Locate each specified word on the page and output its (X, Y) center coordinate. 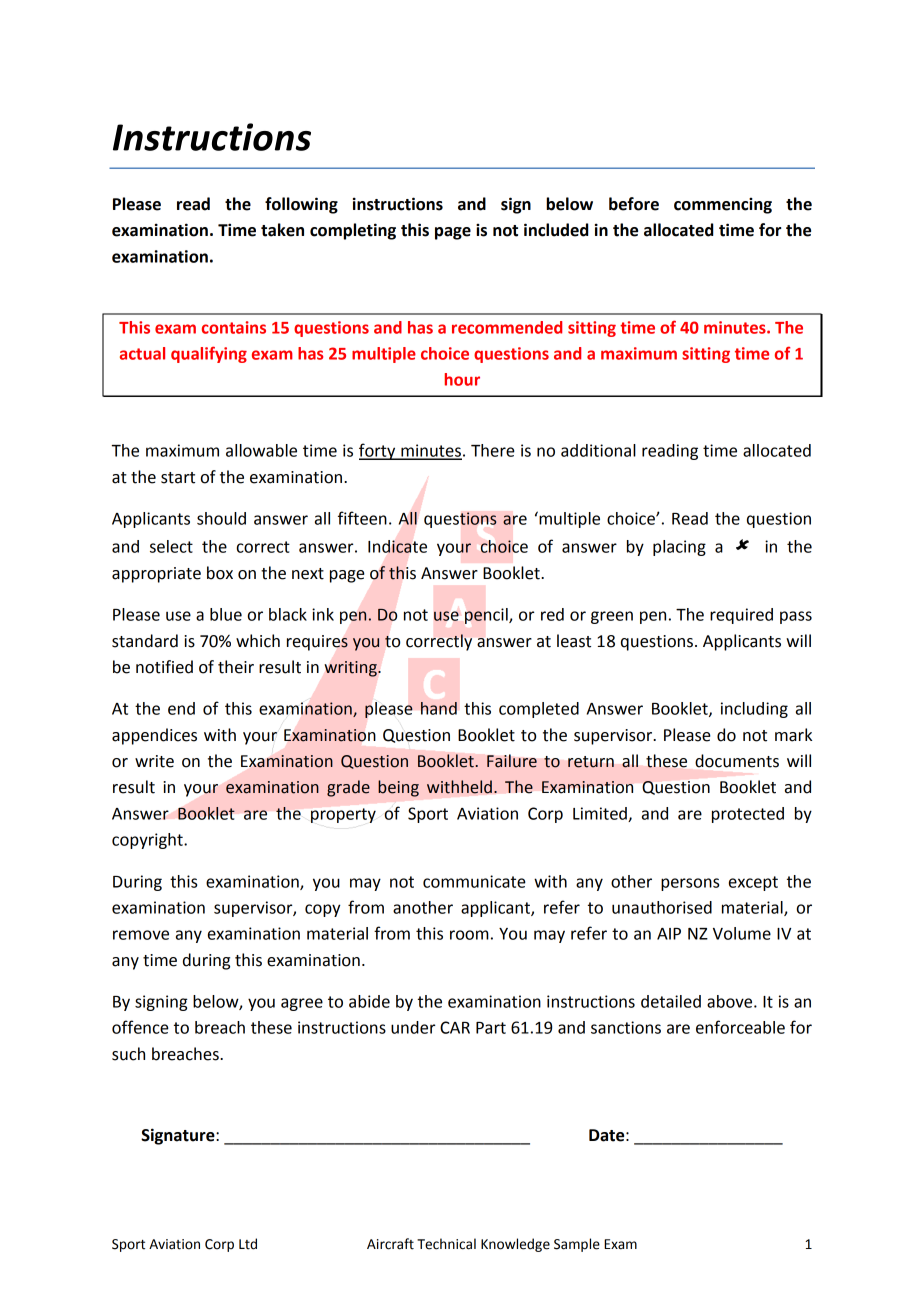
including (754, 710)
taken (282, 230)
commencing (723, 206)
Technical (446, 1244)
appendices (154, 736)
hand (439, 708)
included (556, 230)
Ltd (248, 1244)
